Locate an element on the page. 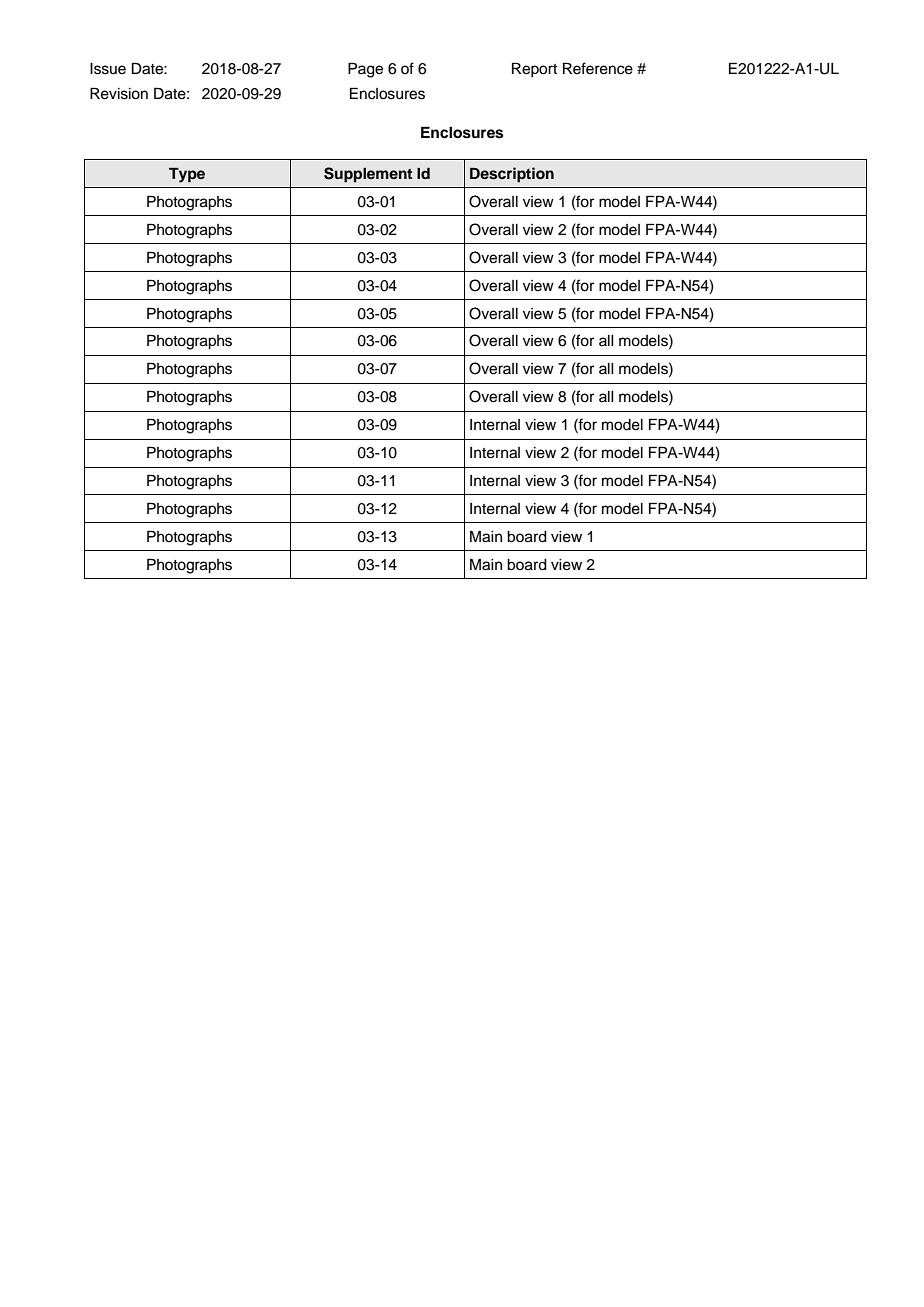  Page is located at coordinates (365, 70).
